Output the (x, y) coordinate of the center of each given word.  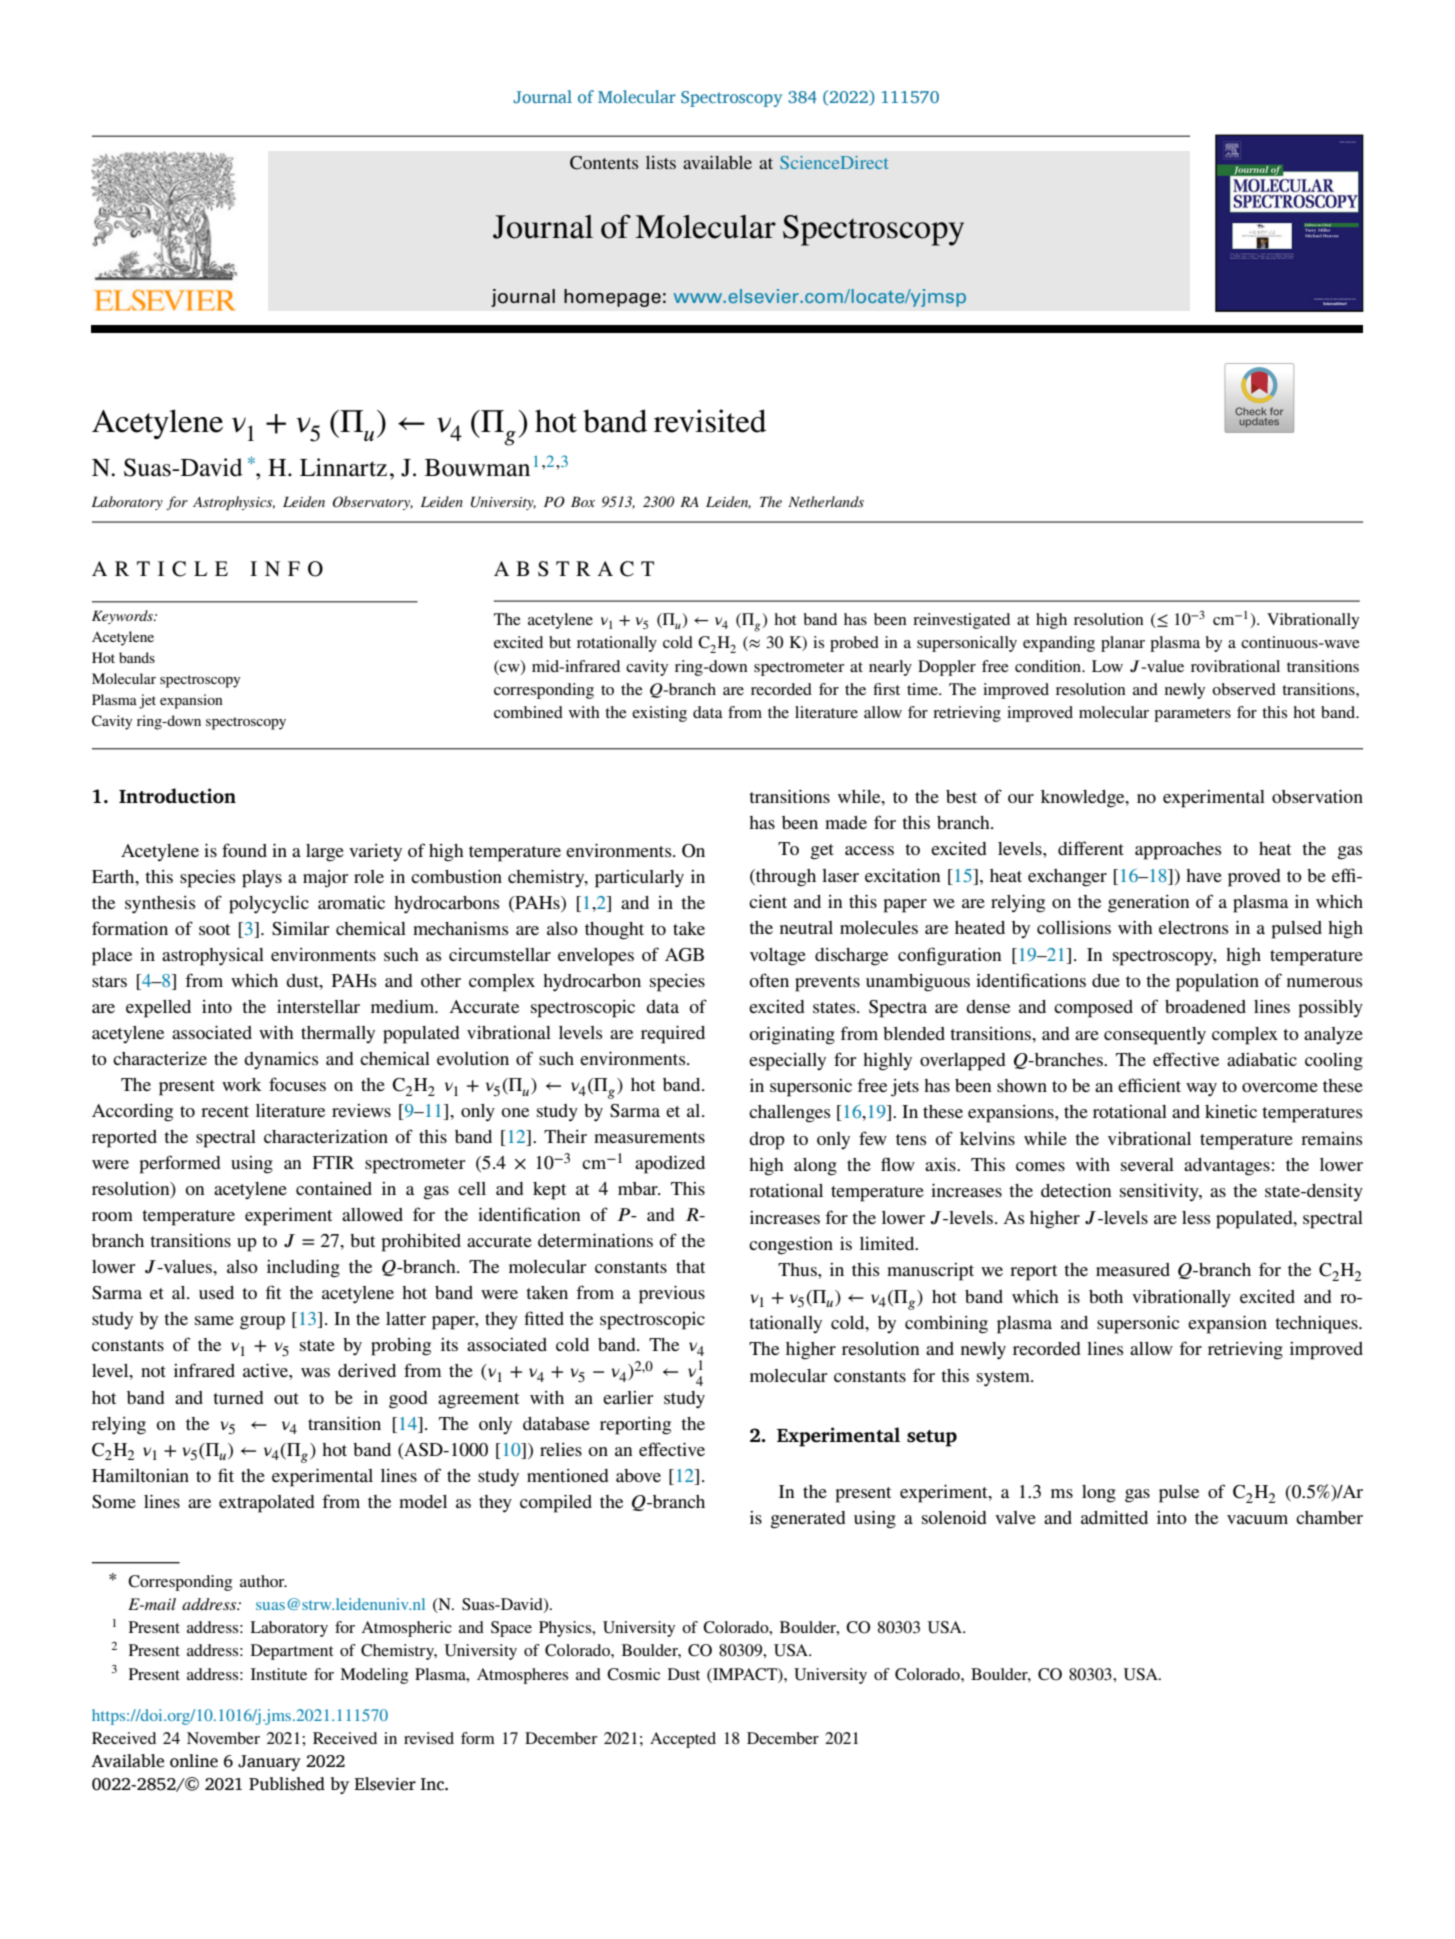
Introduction (177, 796)
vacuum (1257, 1519)
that (690, 1266)
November (223, 1738)
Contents (604, 163)
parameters (1192, 715)
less (1196, 1217)
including (303, 1268)
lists (661, 162)
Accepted (683, 1740)
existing (659, 714)
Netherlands (826, 501)
